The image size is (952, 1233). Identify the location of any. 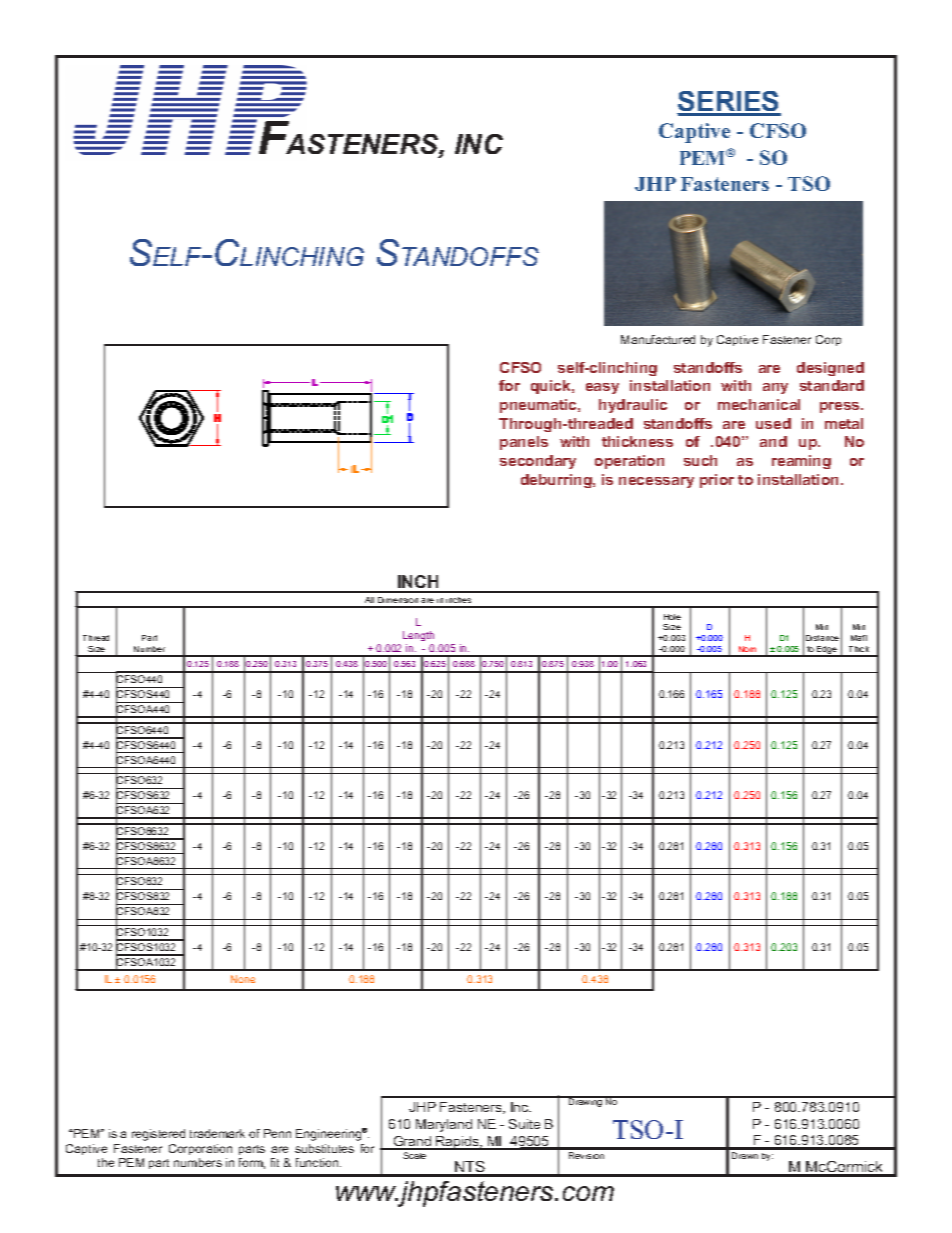
(775, 388).
